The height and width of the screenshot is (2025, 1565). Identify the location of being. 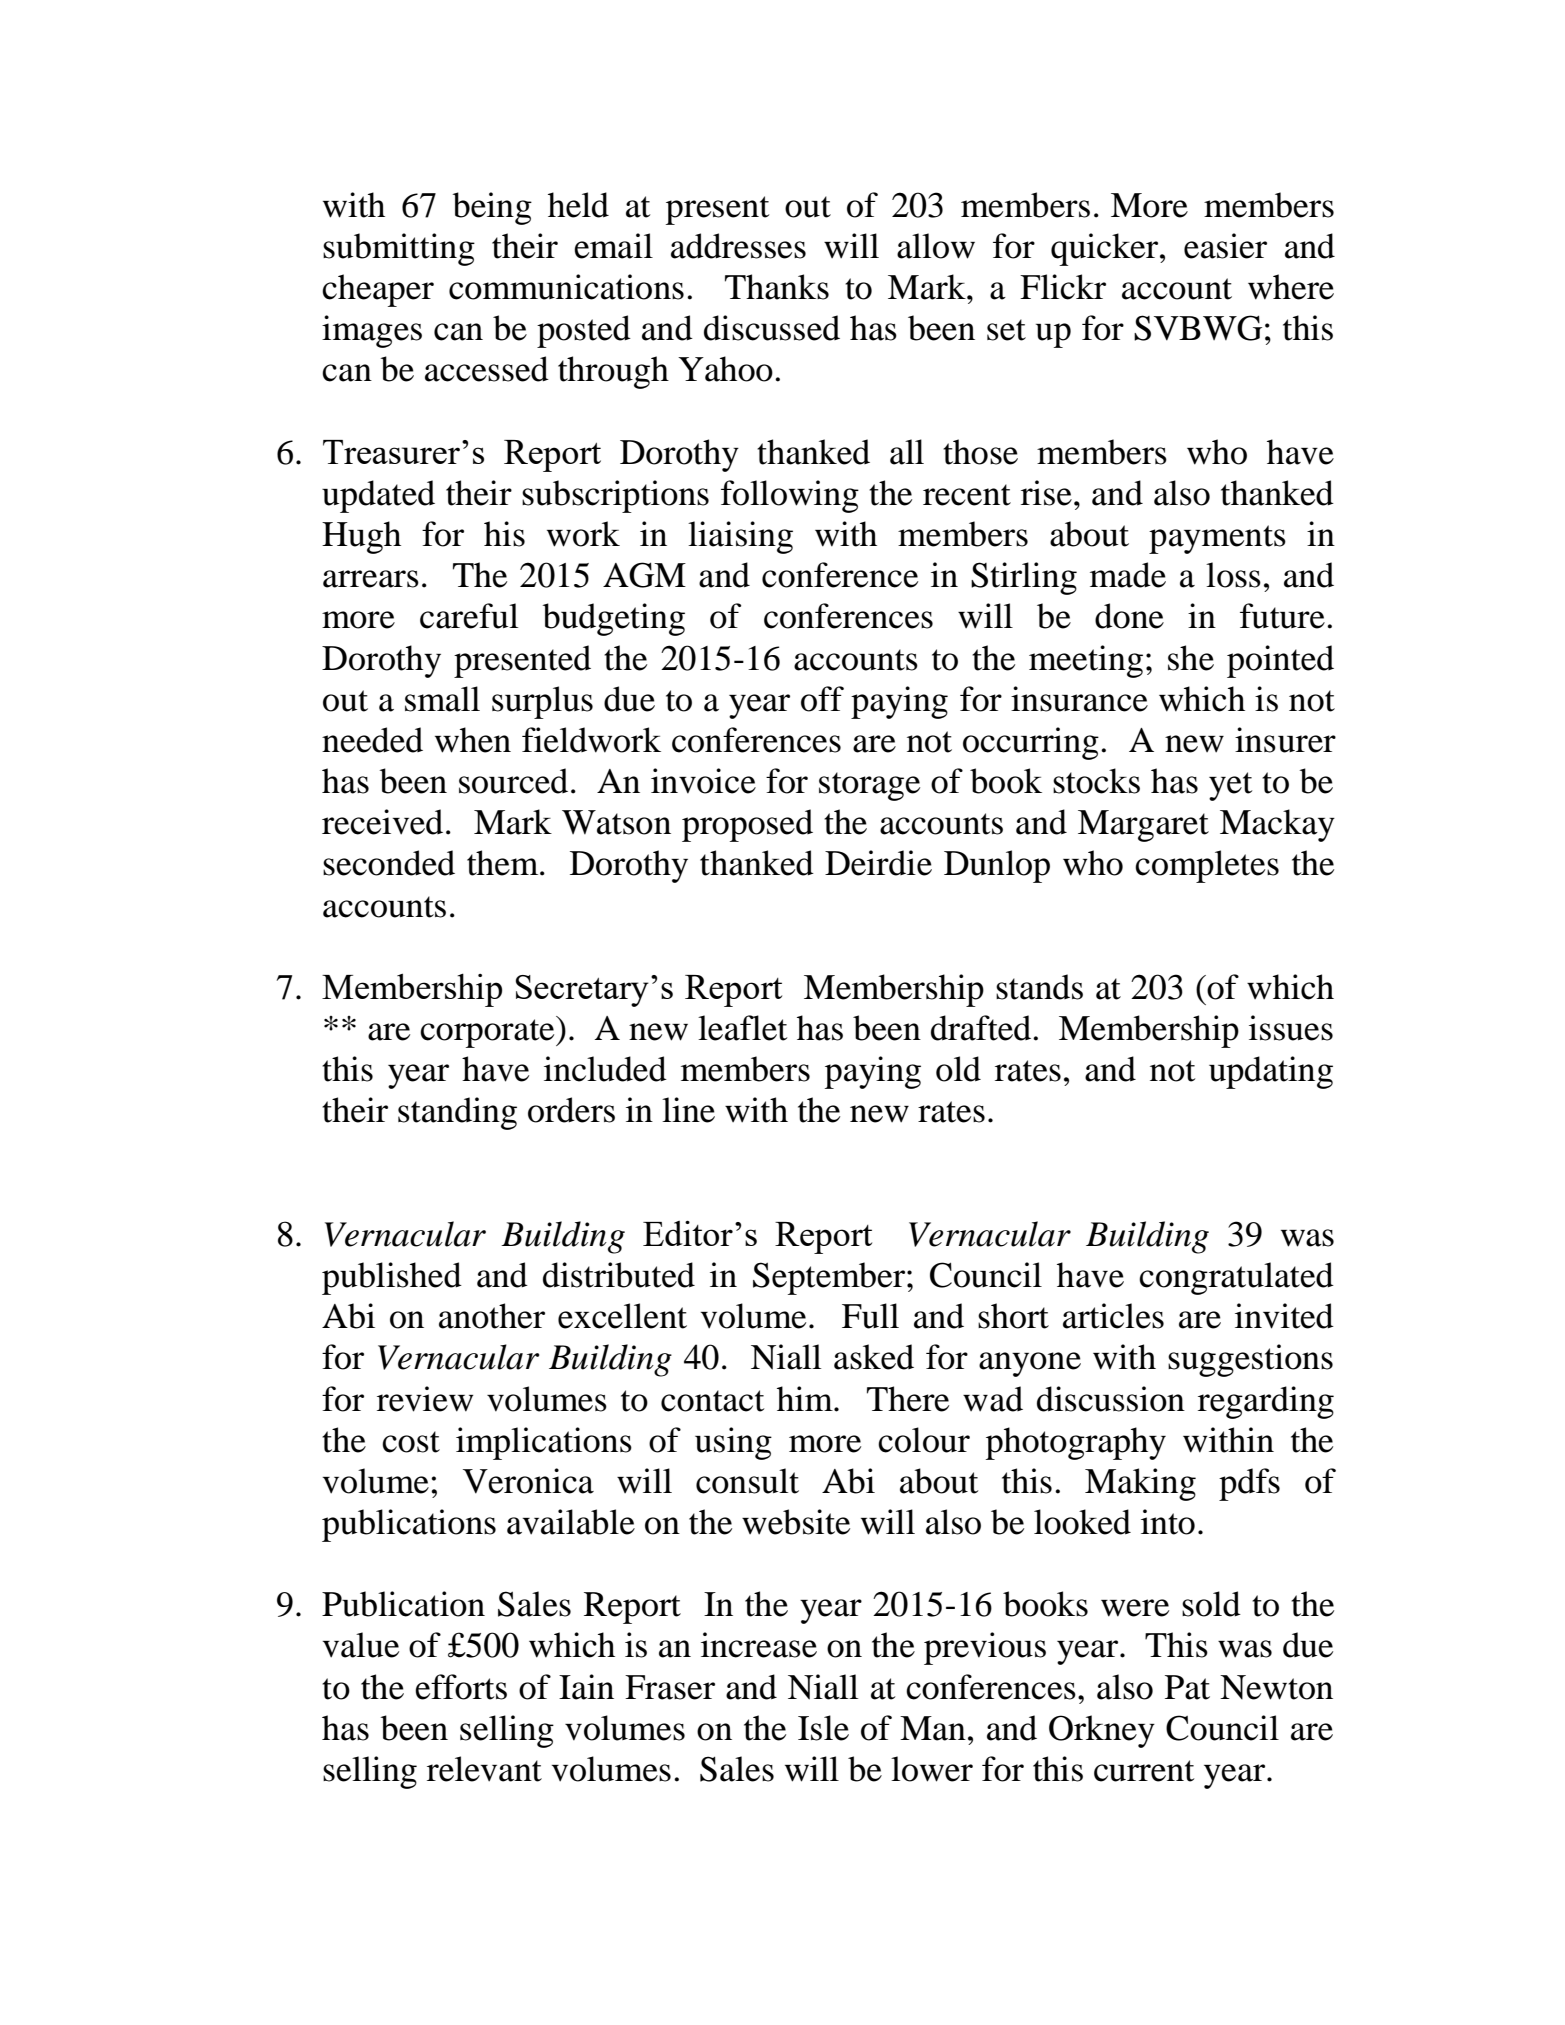
(492, 208).
